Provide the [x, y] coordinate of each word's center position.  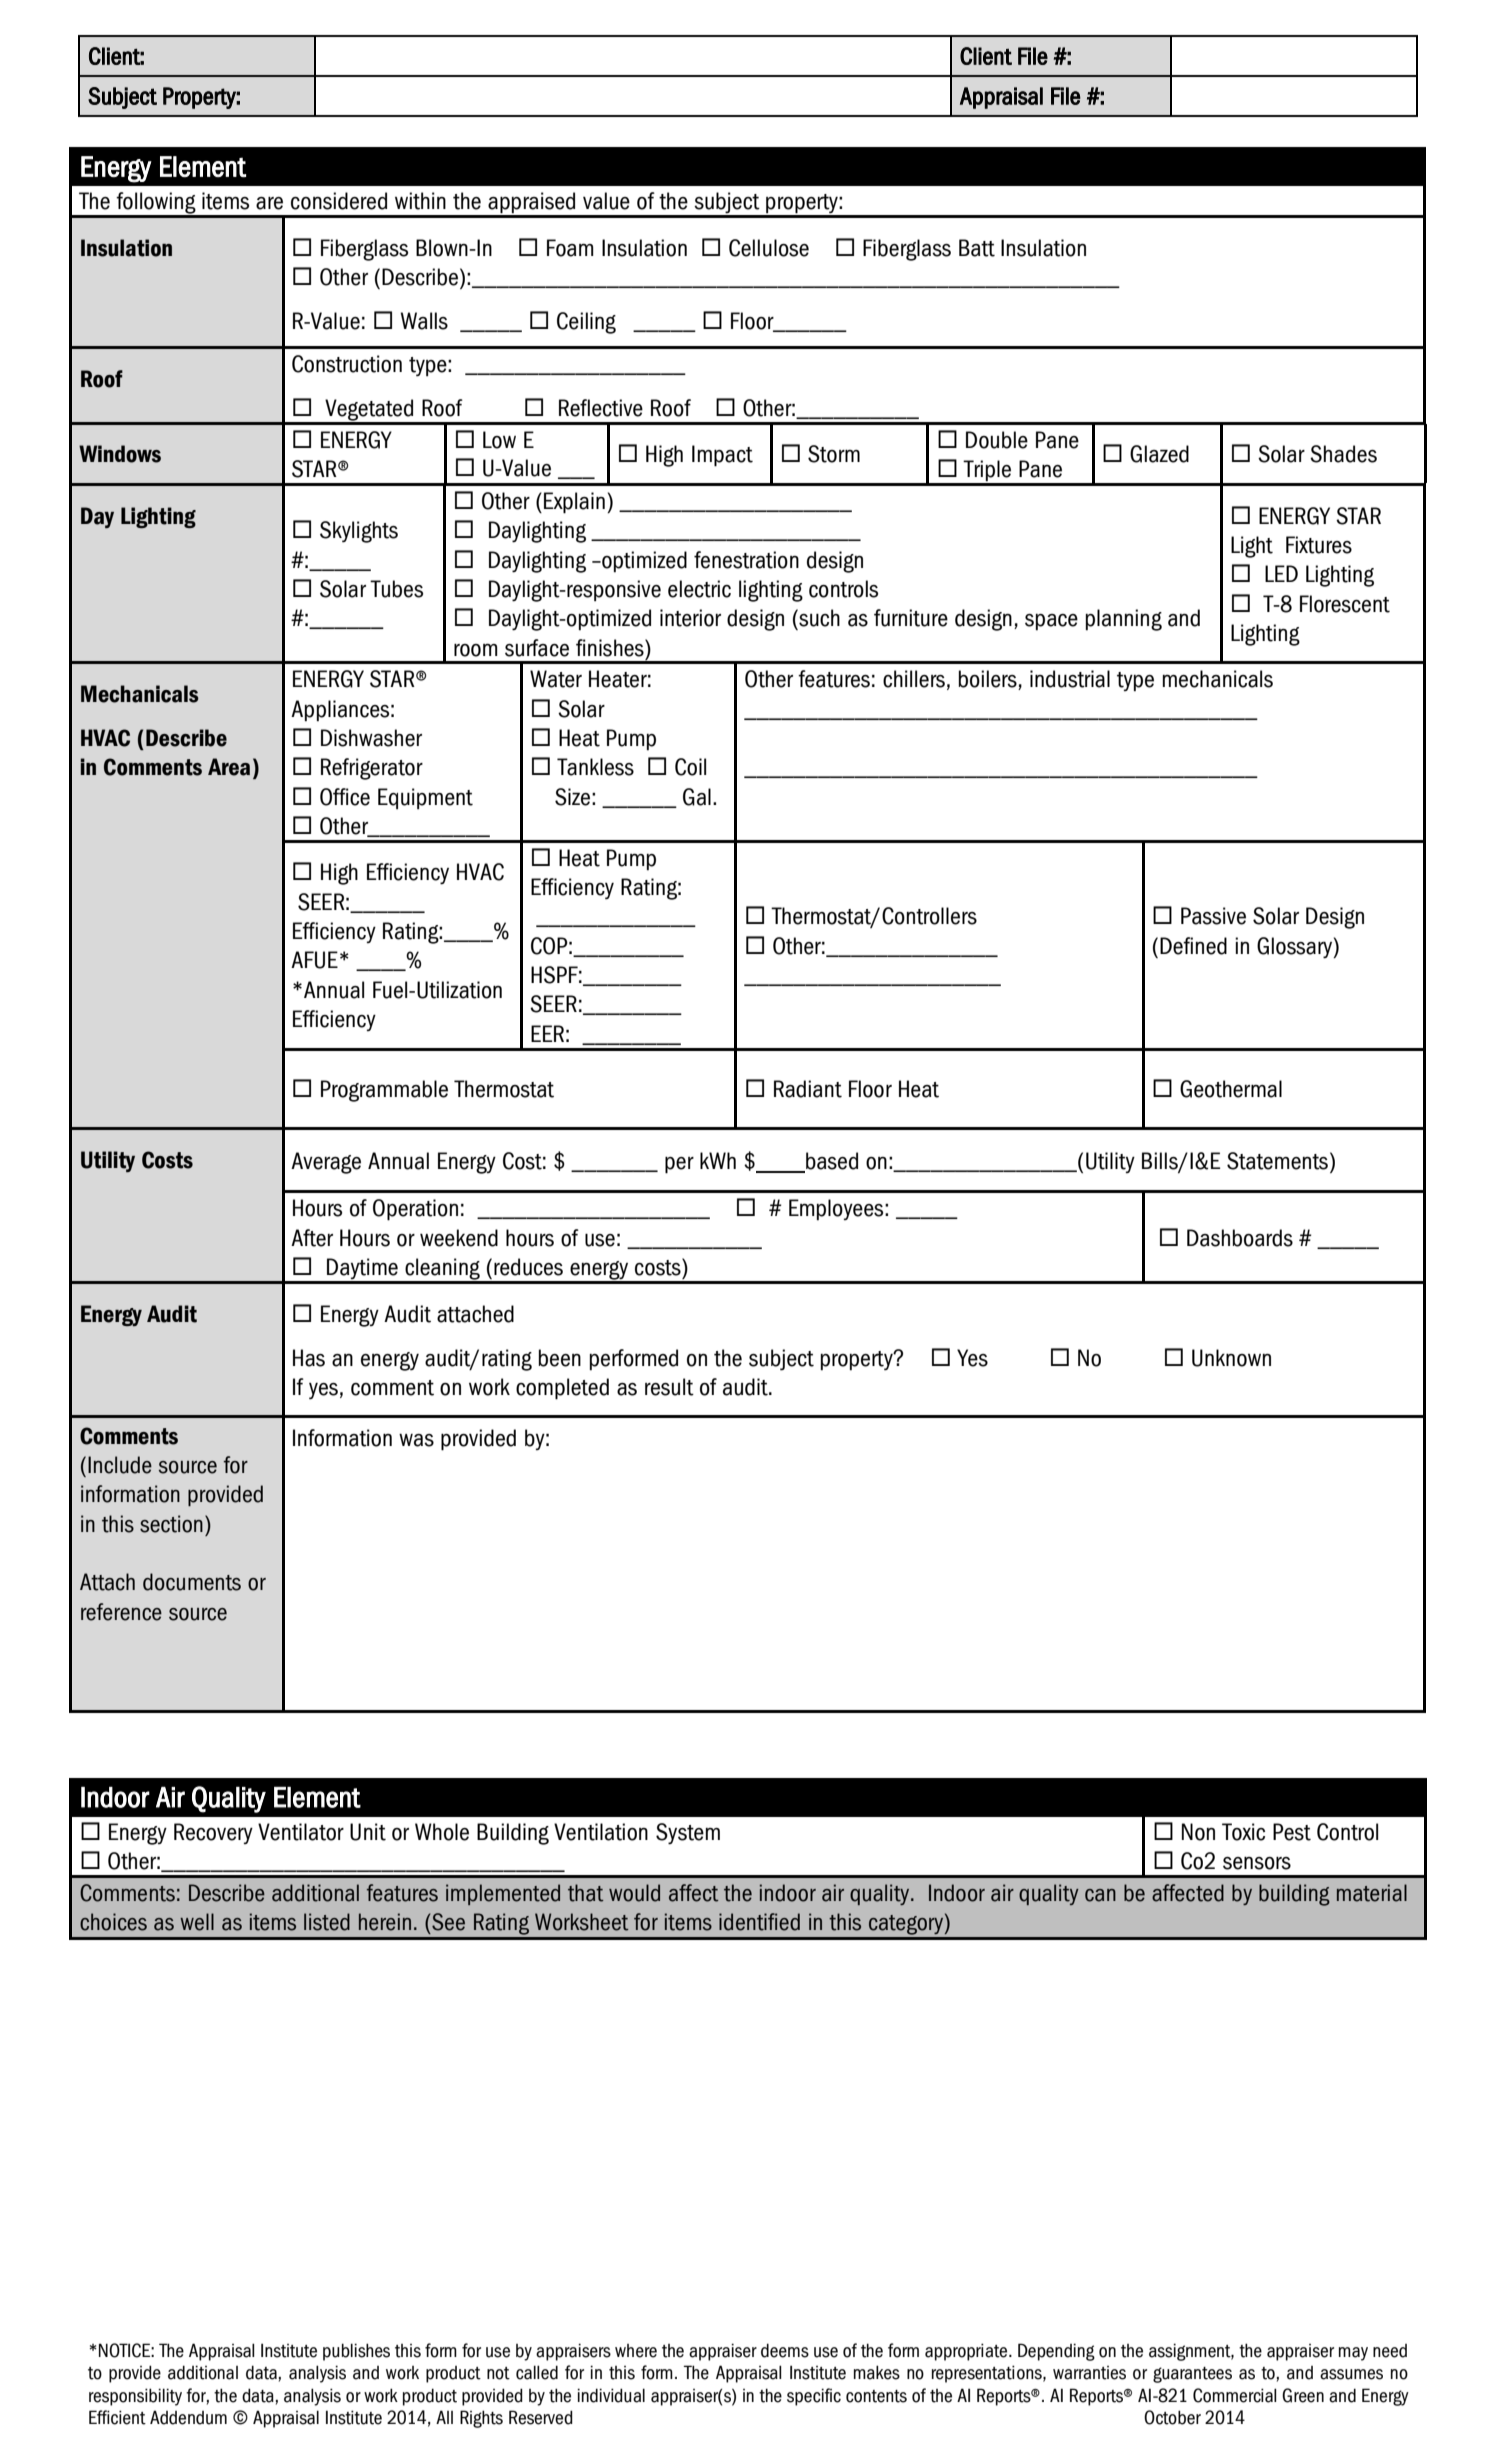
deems [785, 2350]
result [669, 1387]
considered [339, 201]
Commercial [1234, 2395]
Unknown [1231, 1358]
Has [309, 1358]
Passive [1213, 916]
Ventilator [301, 1832]
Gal [697, 797]
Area [229, 767]
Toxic [1243, 1832]
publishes [356, 2352]
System [688, 1834]
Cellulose [769, 248]
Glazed [1159, 454]
